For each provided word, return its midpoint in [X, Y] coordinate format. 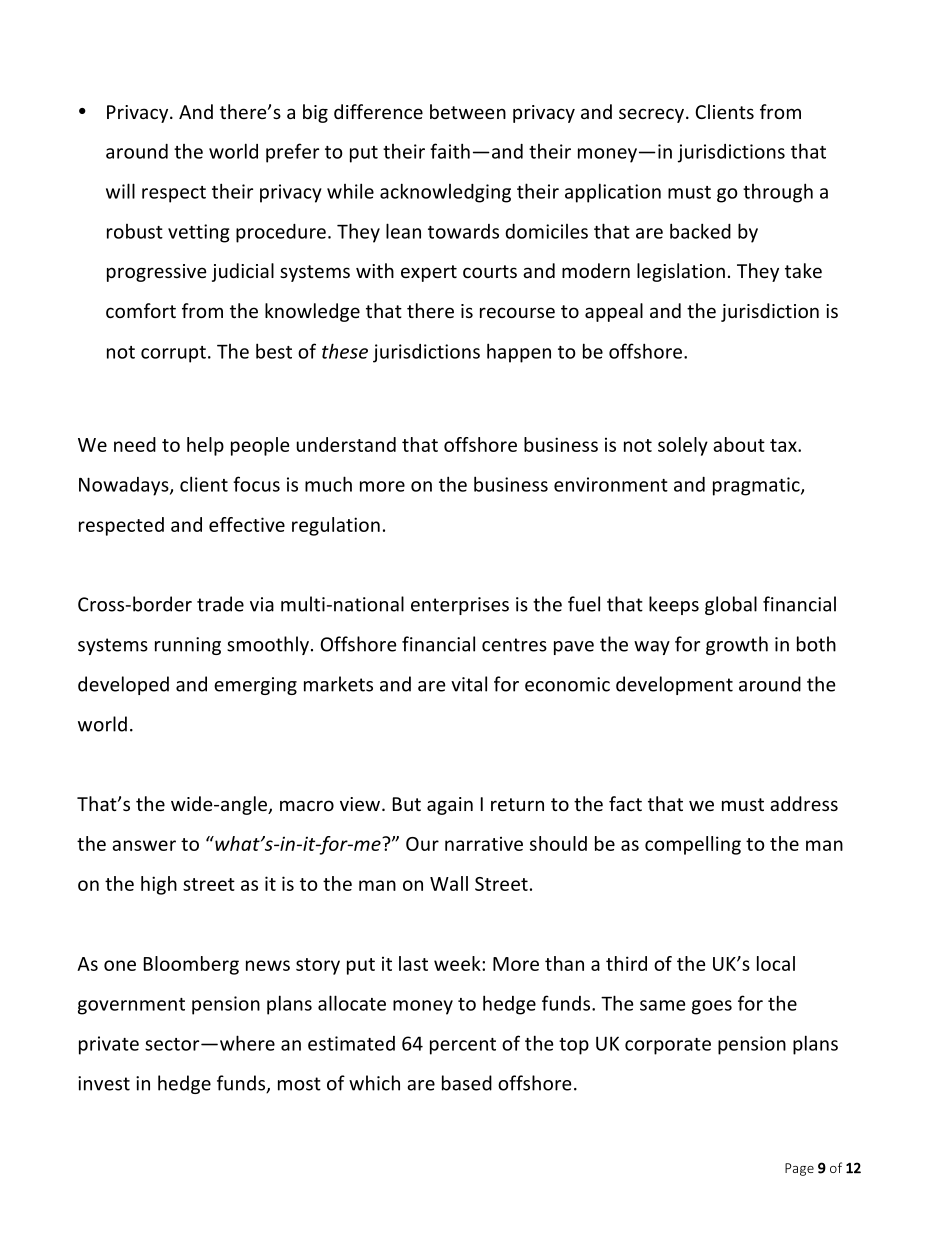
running [188, 646]
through [778, 193]
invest [104, 1083]
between [468, 111]
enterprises [460, 606]
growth [737, 645]
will [120, 191]
